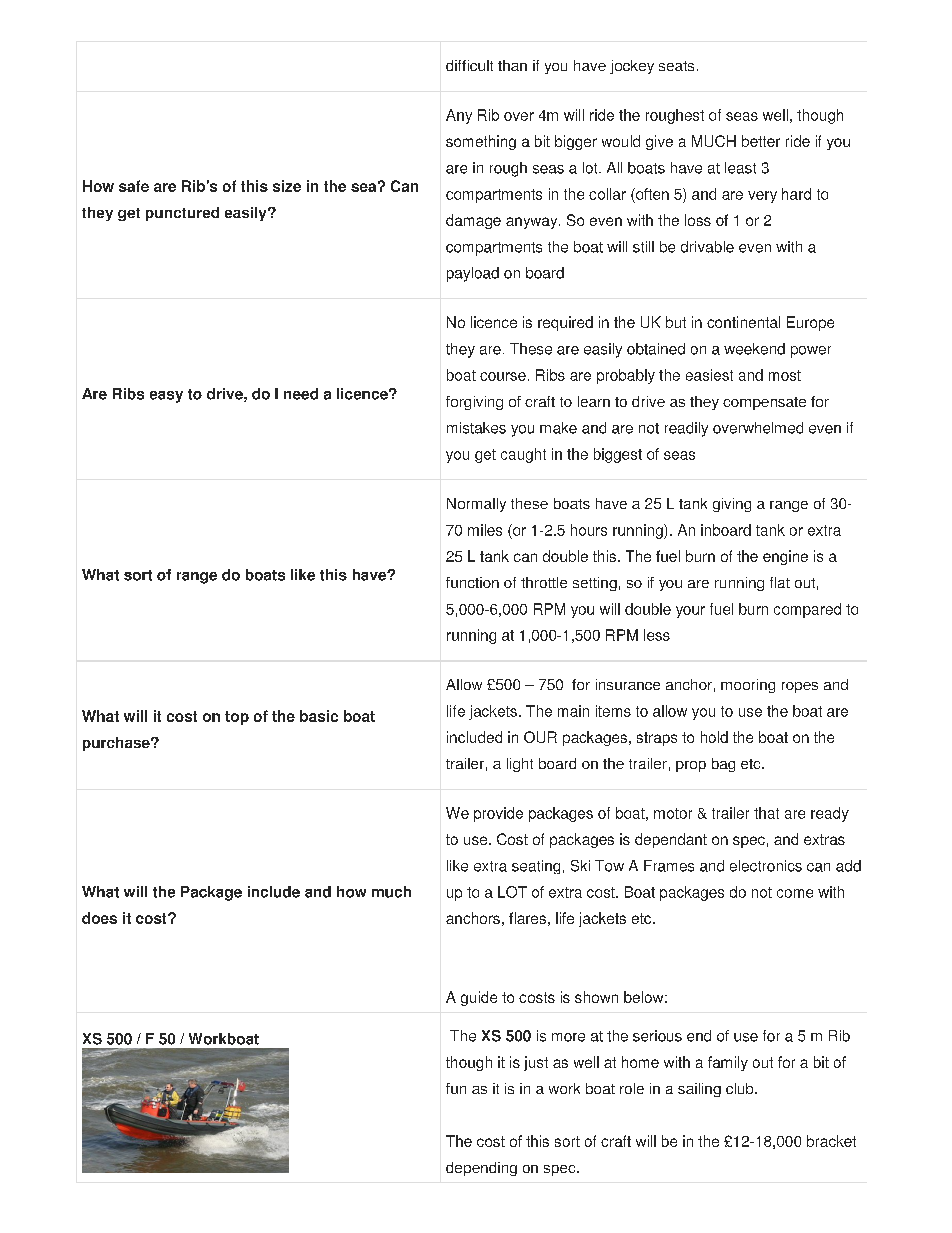 The height and width of the screenshot is (1233, 952). What do you see at coordinates (807, 610) in the screenshot?
I see `compared` at bounding box center [807, 610].
